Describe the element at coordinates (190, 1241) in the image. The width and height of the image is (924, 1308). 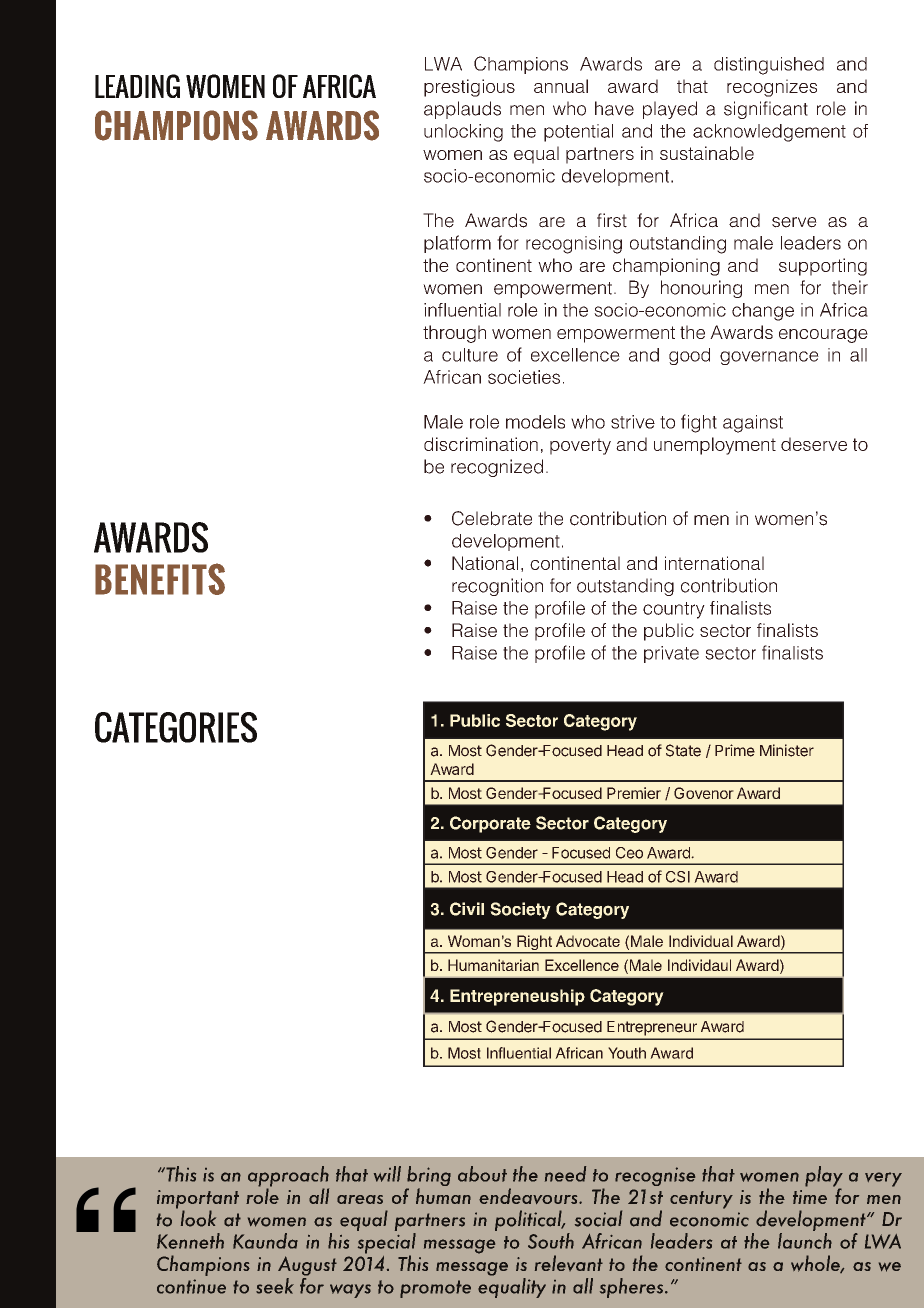
I see `Kenneth` at that location.
